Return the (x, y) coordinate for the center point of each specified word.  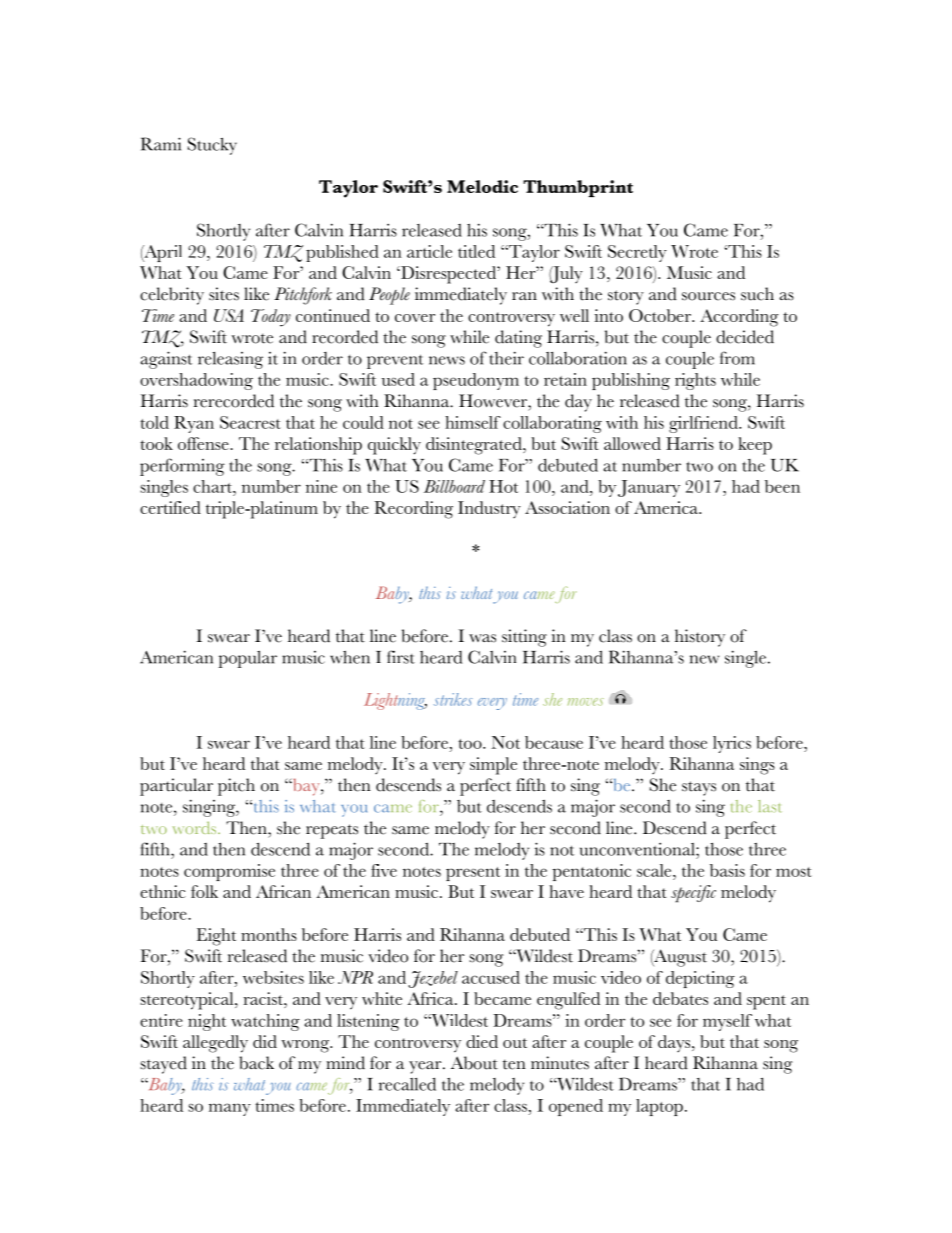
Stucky (212, 146)
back (256, 1063)
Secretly (637, 253)
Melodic (482, 186)
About (474, 1063)
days (675, 1043)
